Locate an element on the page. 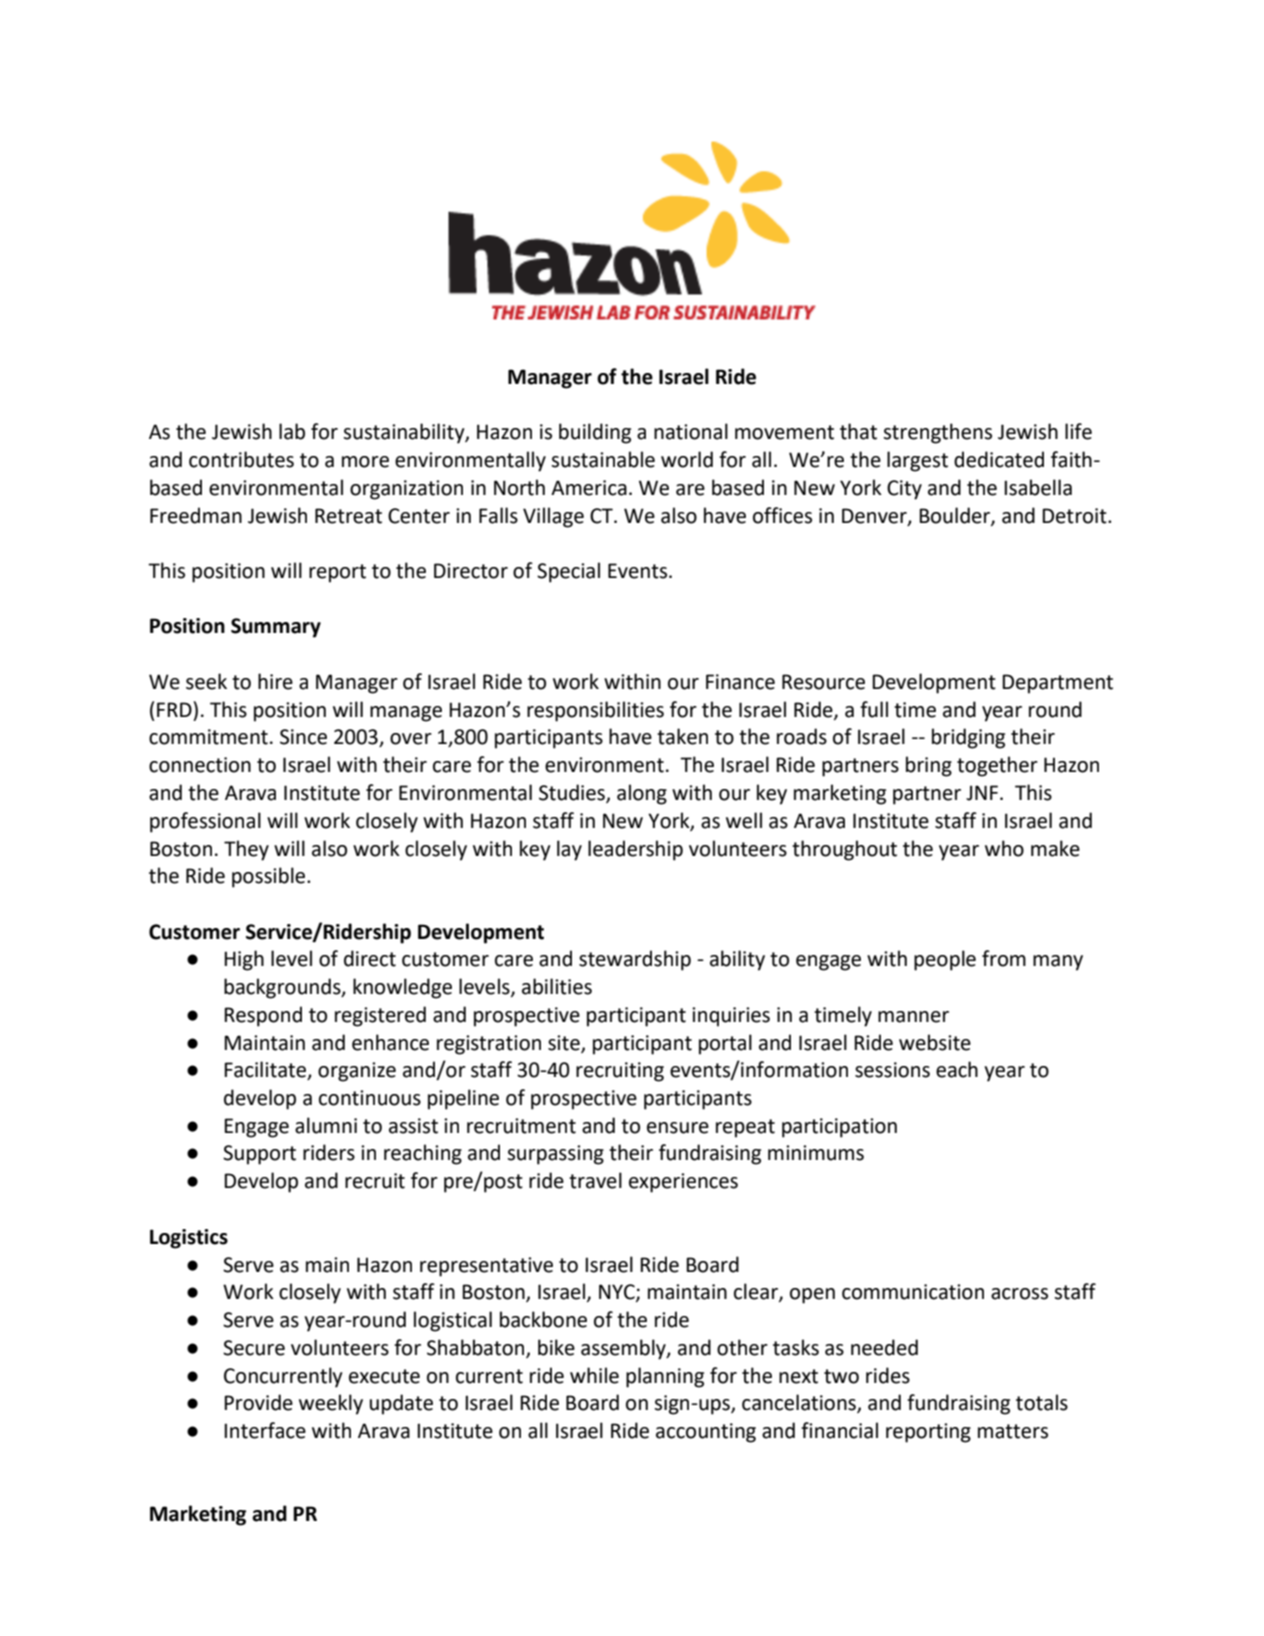 Image resolution: width=1264 pixels, height=1636 pixels. across is located at coordinates (1019, 1294).
